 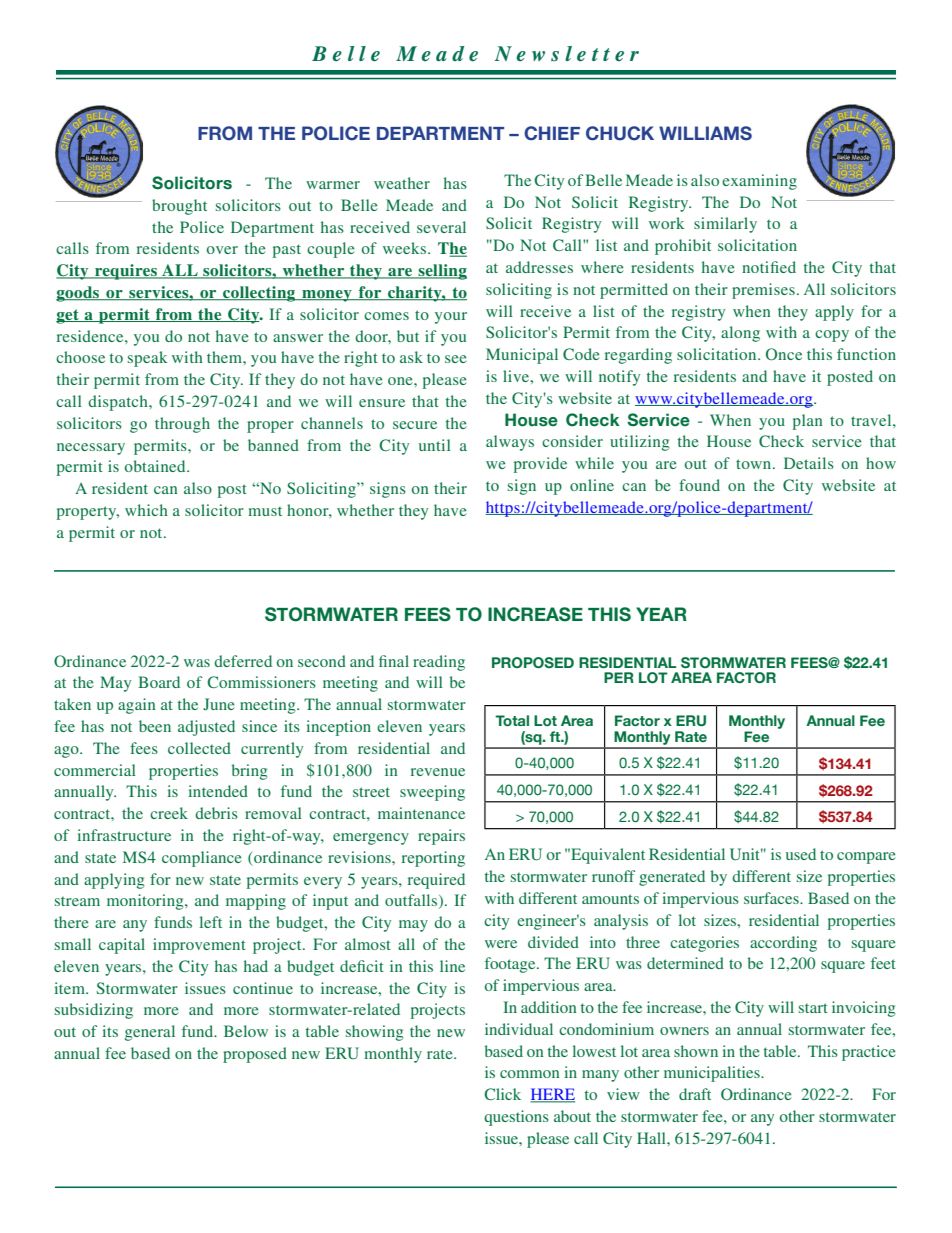 I want to click on draft, so click(x=695, y=1094).
